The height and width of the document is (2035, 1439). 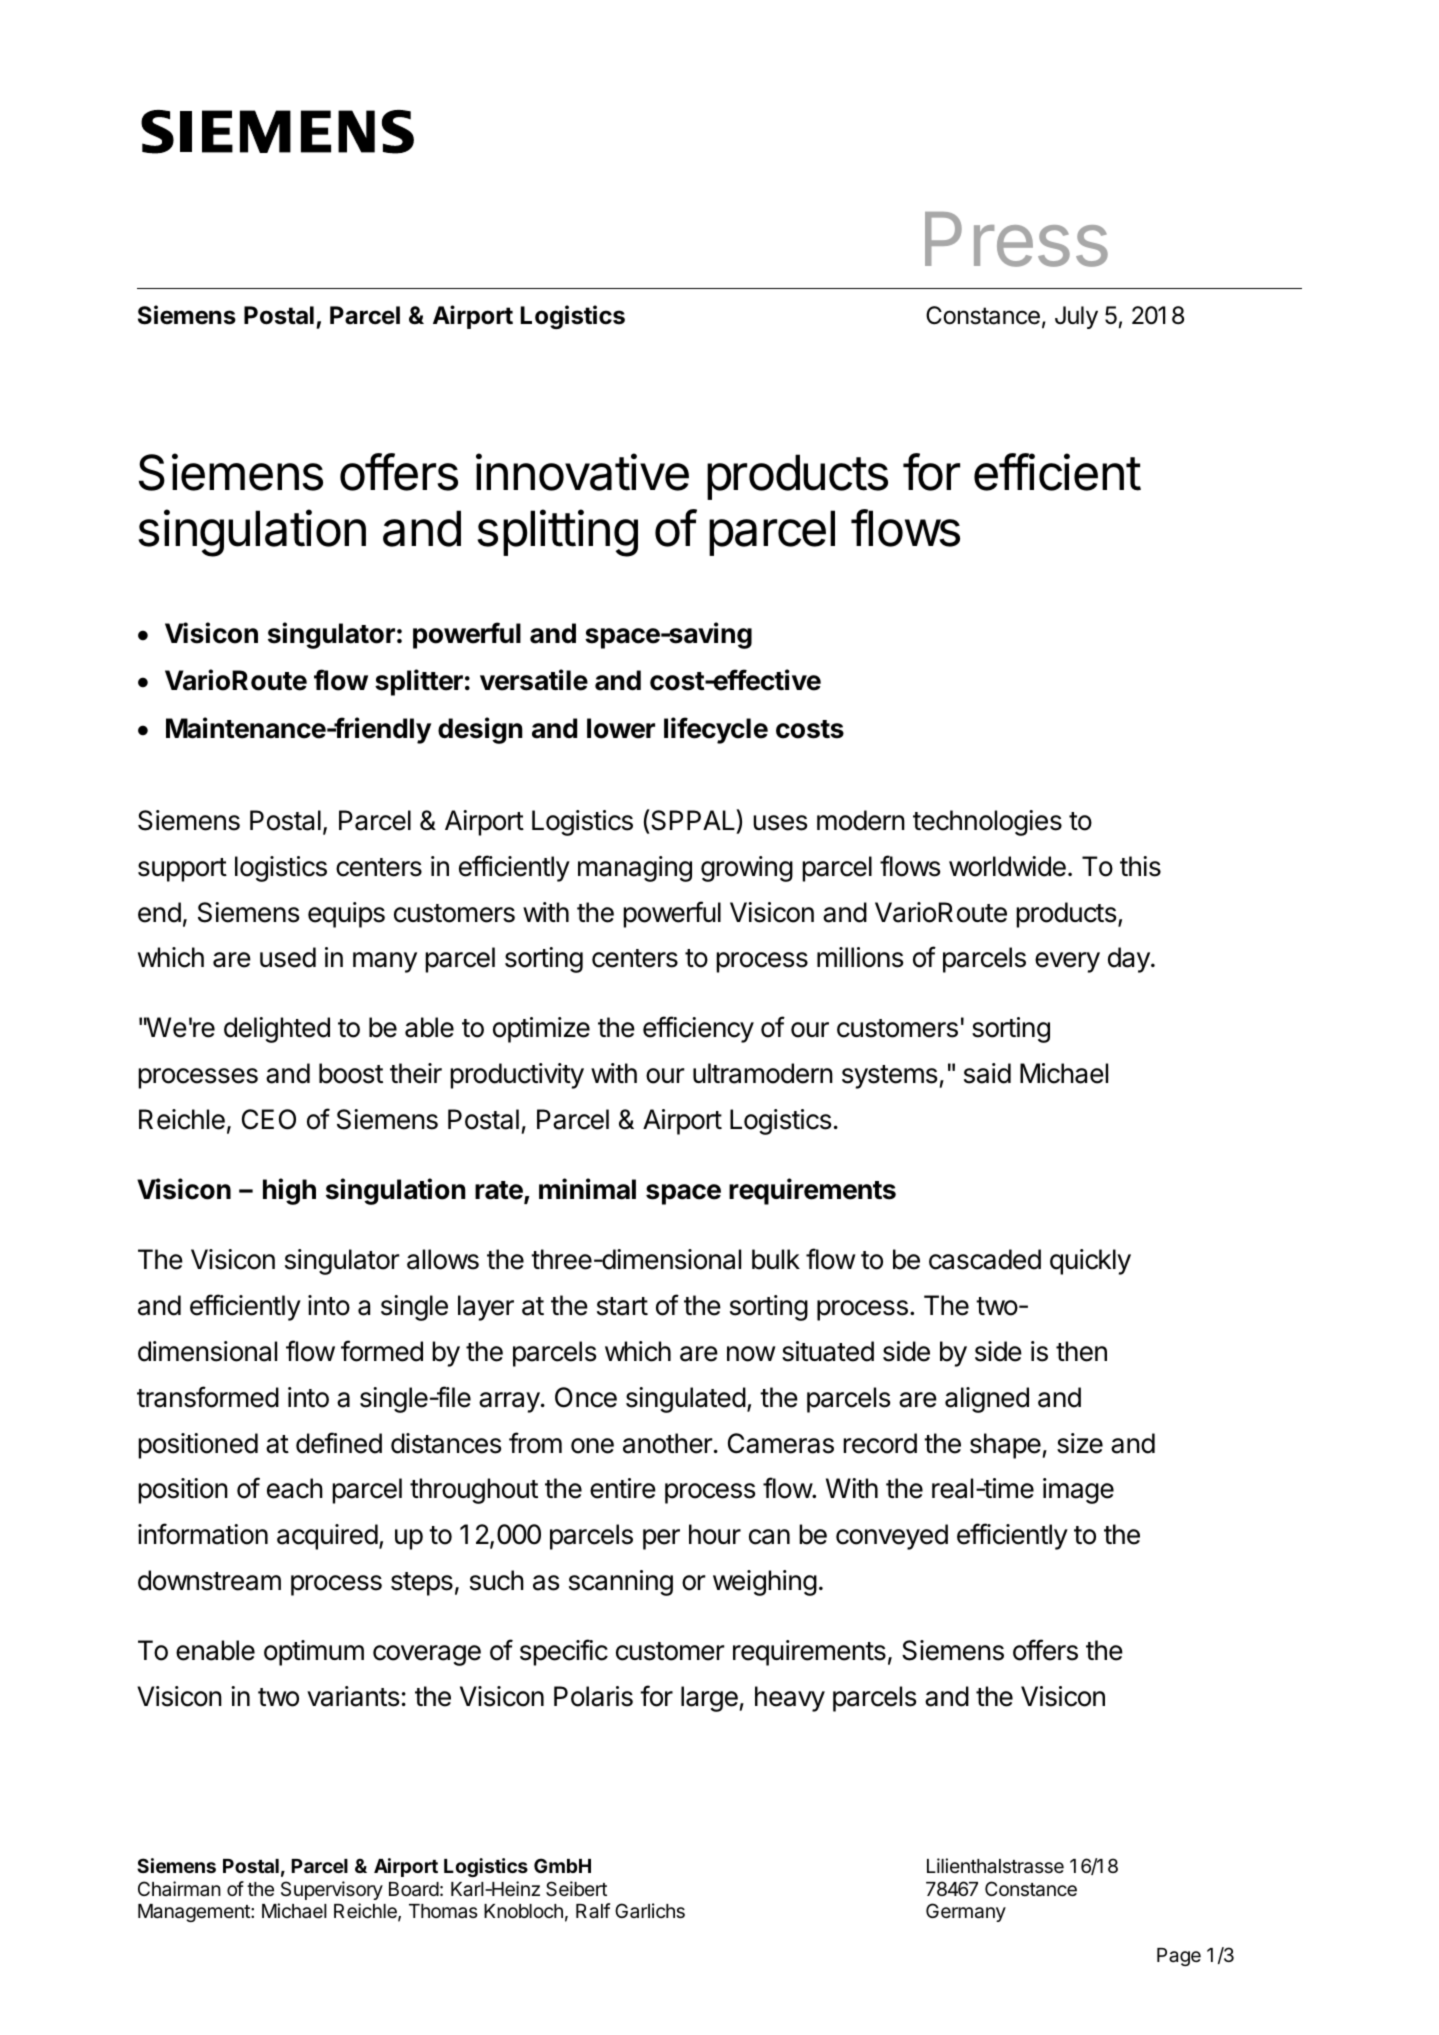 What do you see at coordinates (1090, 1262) in the document?
I see `quickly` at bounding box center [1090, 1262].
